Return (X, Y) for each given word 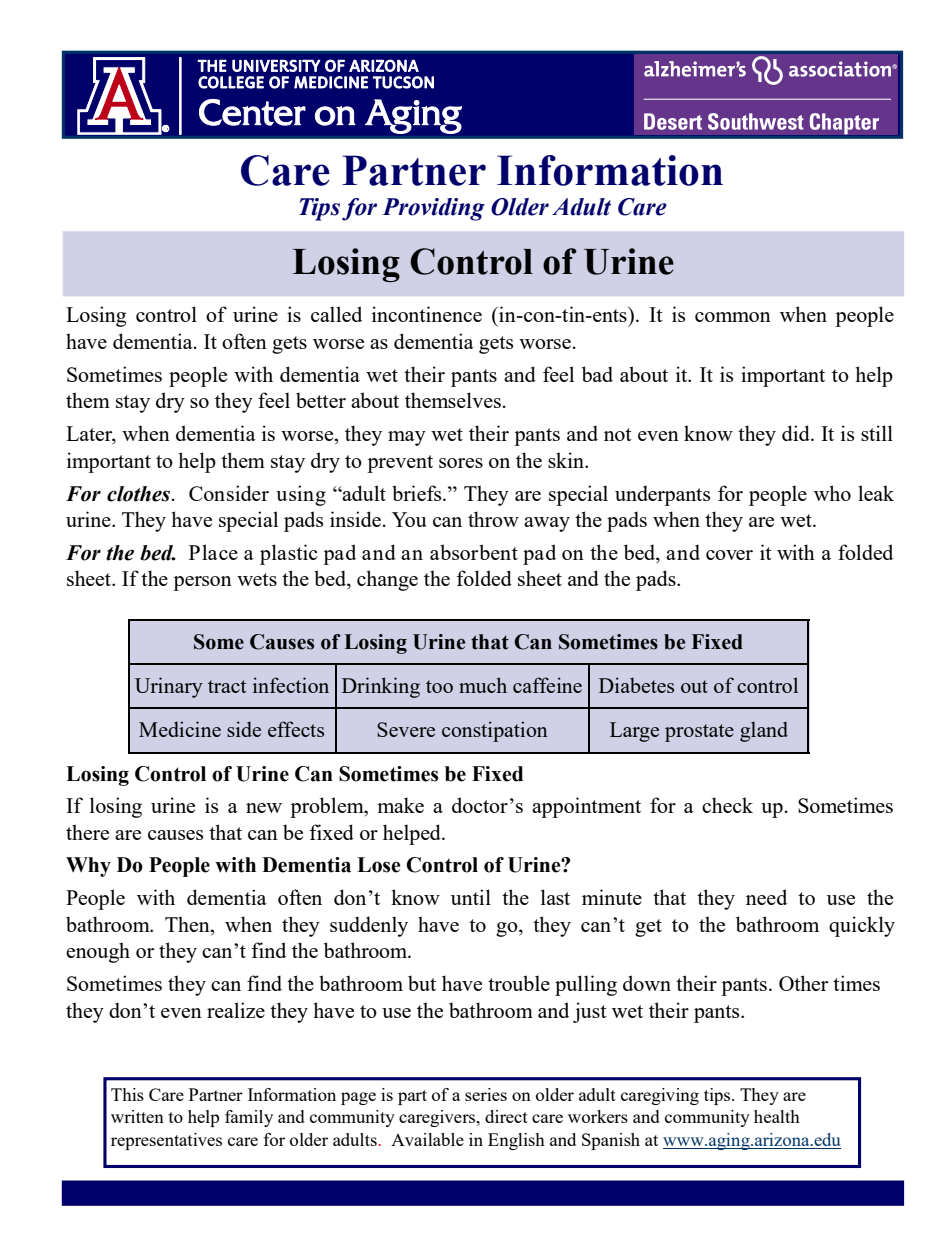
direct (506, 1116)
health (777, 1116)
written (137, 1116)
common (733, 317)
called (336, 314)
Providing (433, 209)
